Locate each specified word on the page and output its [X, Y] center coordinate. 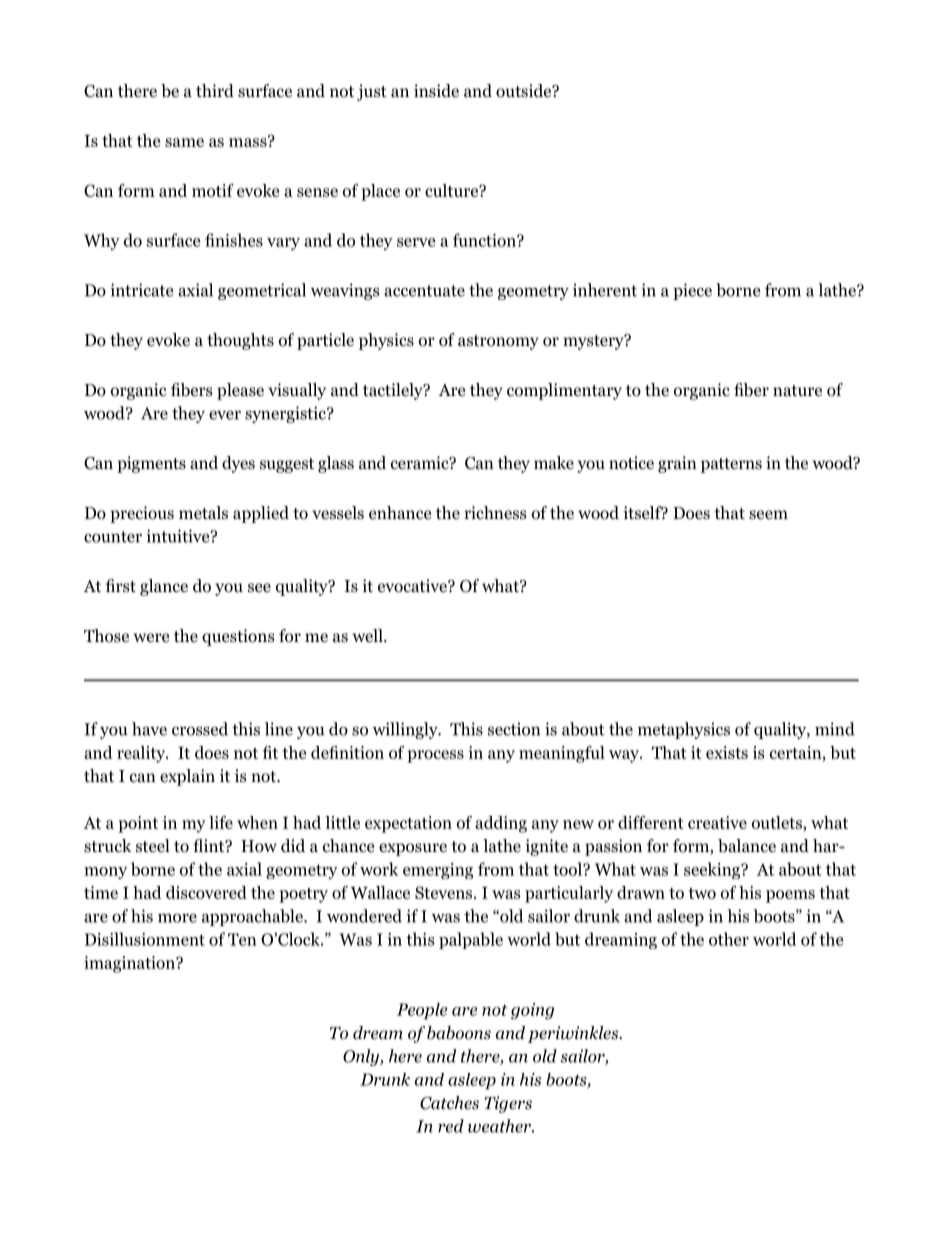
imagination [130, 964]
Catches [449, 1103]
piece [692, 291]
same [184, 142]
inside [436, 91]
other [729, 939]
